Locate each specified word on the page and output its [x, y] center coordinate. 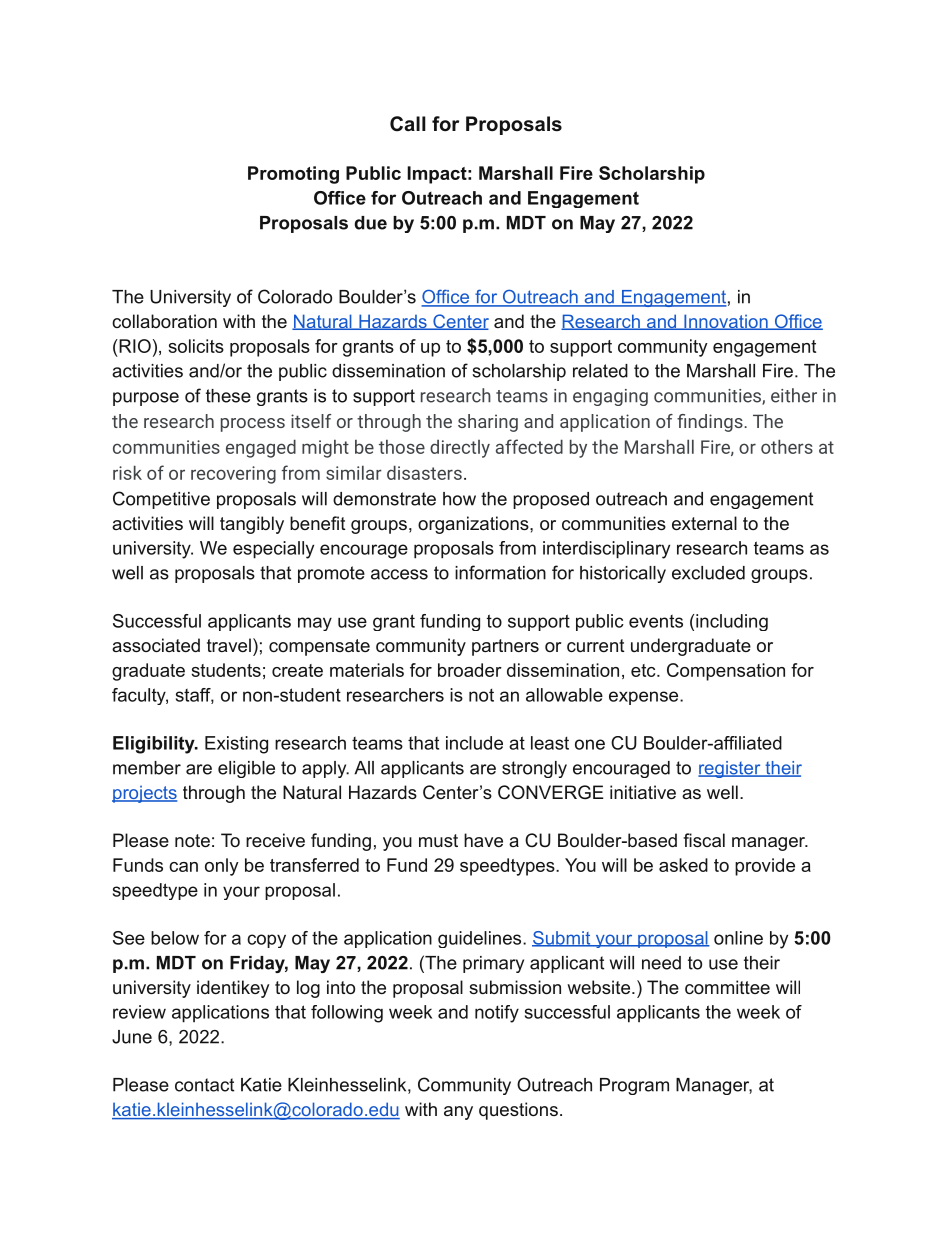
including [731, 622]
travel [229, 645]
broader [470, 670]
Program [634, 1086]
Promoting [293, 175]
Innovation [726, 322]
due [370, 223]
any [458, 1113]
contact [204, 1085]
